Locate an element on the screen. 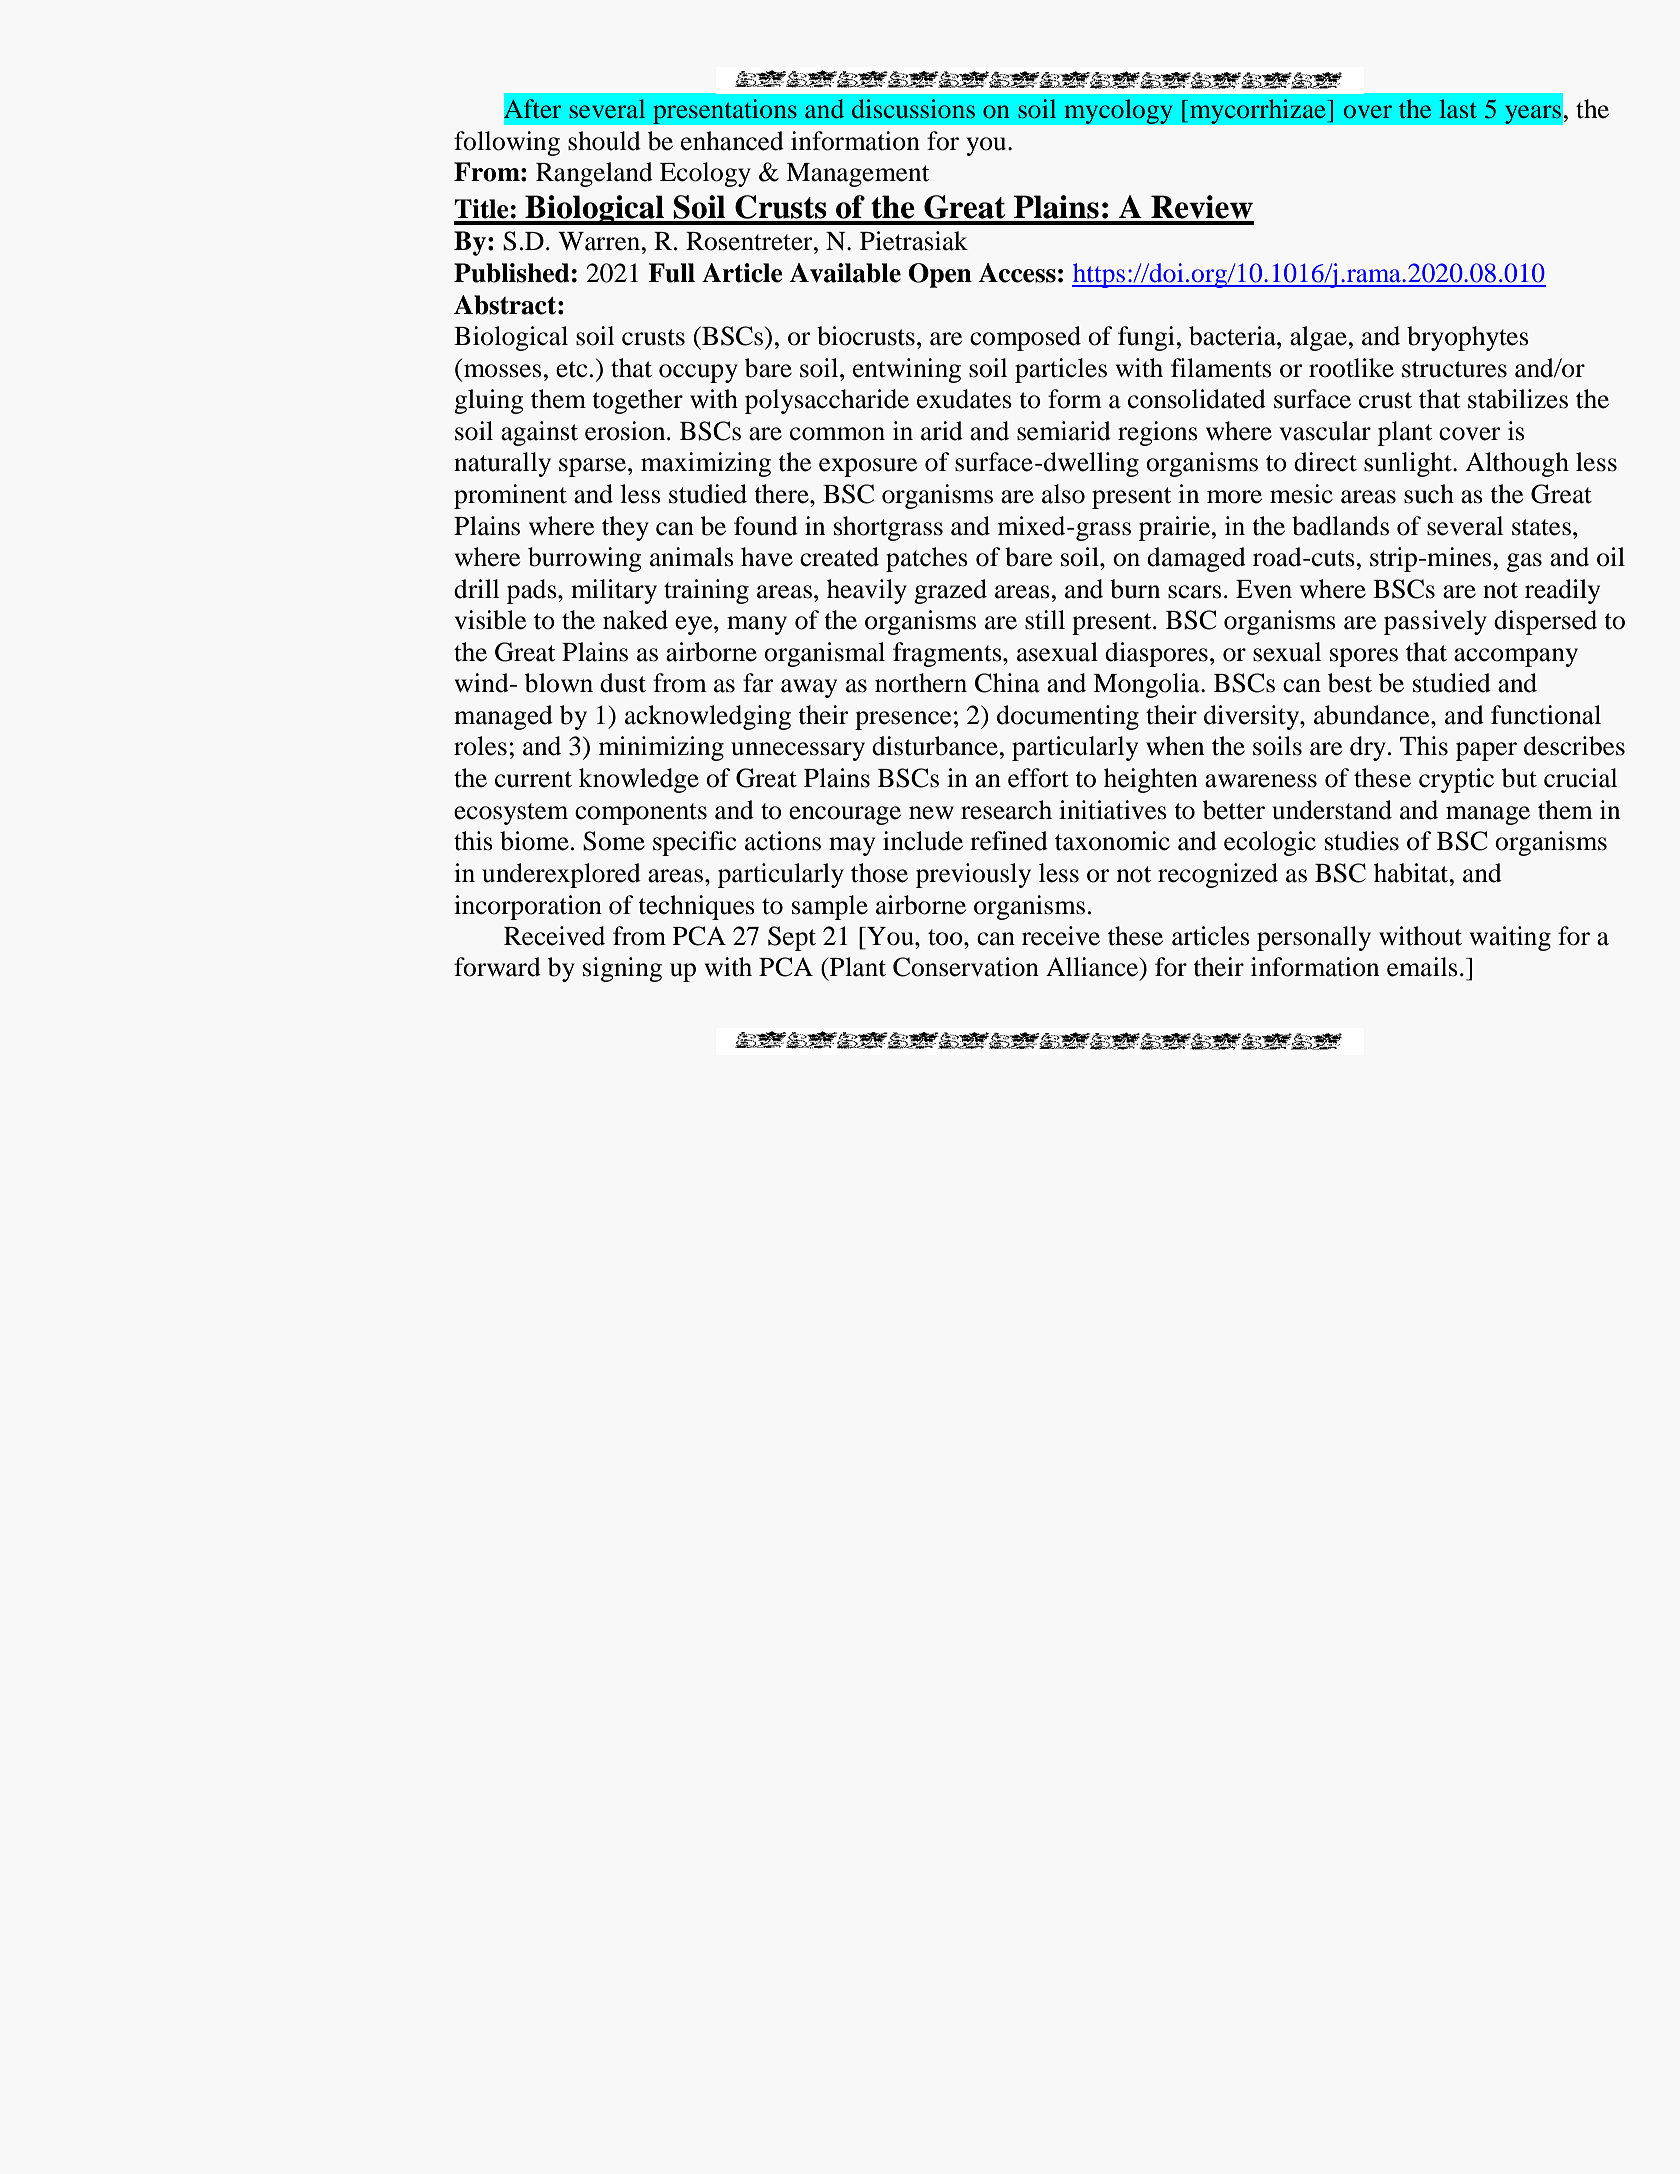 Image resolution: width=1680 pixels, height=2174 pixels. patches is located at coordinates (927, 559).
